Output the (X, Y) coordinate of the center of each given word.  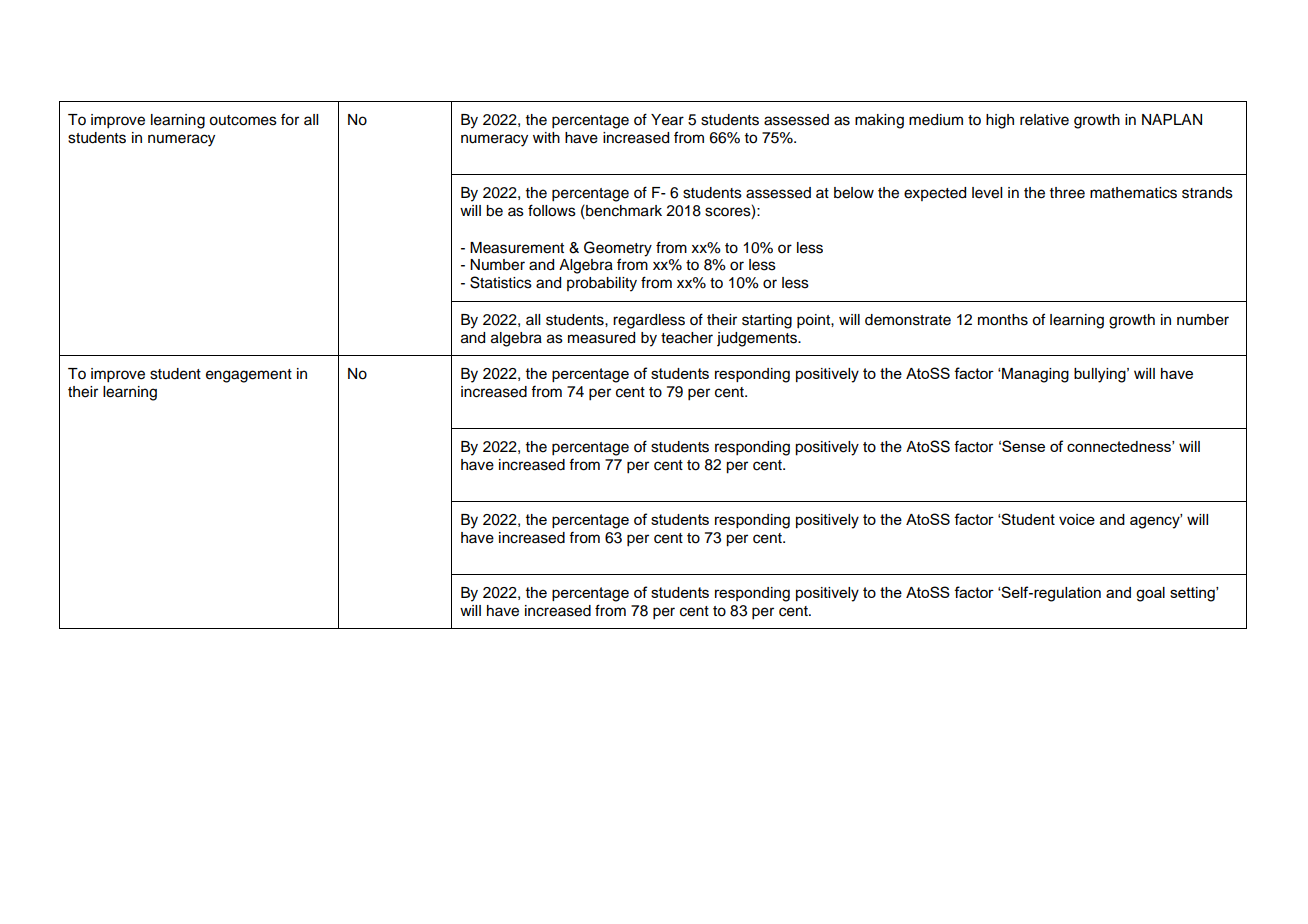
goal (1150, 594)
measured (601, 338)
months (1003, 320)
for (290, 119)
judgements (758, 339)
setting (1193, 594)
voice (1077, 519)
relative (1044, 120)
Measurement (517, 248)
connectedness (1120, 446)
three (1067, 193)
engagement (249, 376)
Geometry (618, 250)
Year (667, 120)
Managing (1034, 375)
